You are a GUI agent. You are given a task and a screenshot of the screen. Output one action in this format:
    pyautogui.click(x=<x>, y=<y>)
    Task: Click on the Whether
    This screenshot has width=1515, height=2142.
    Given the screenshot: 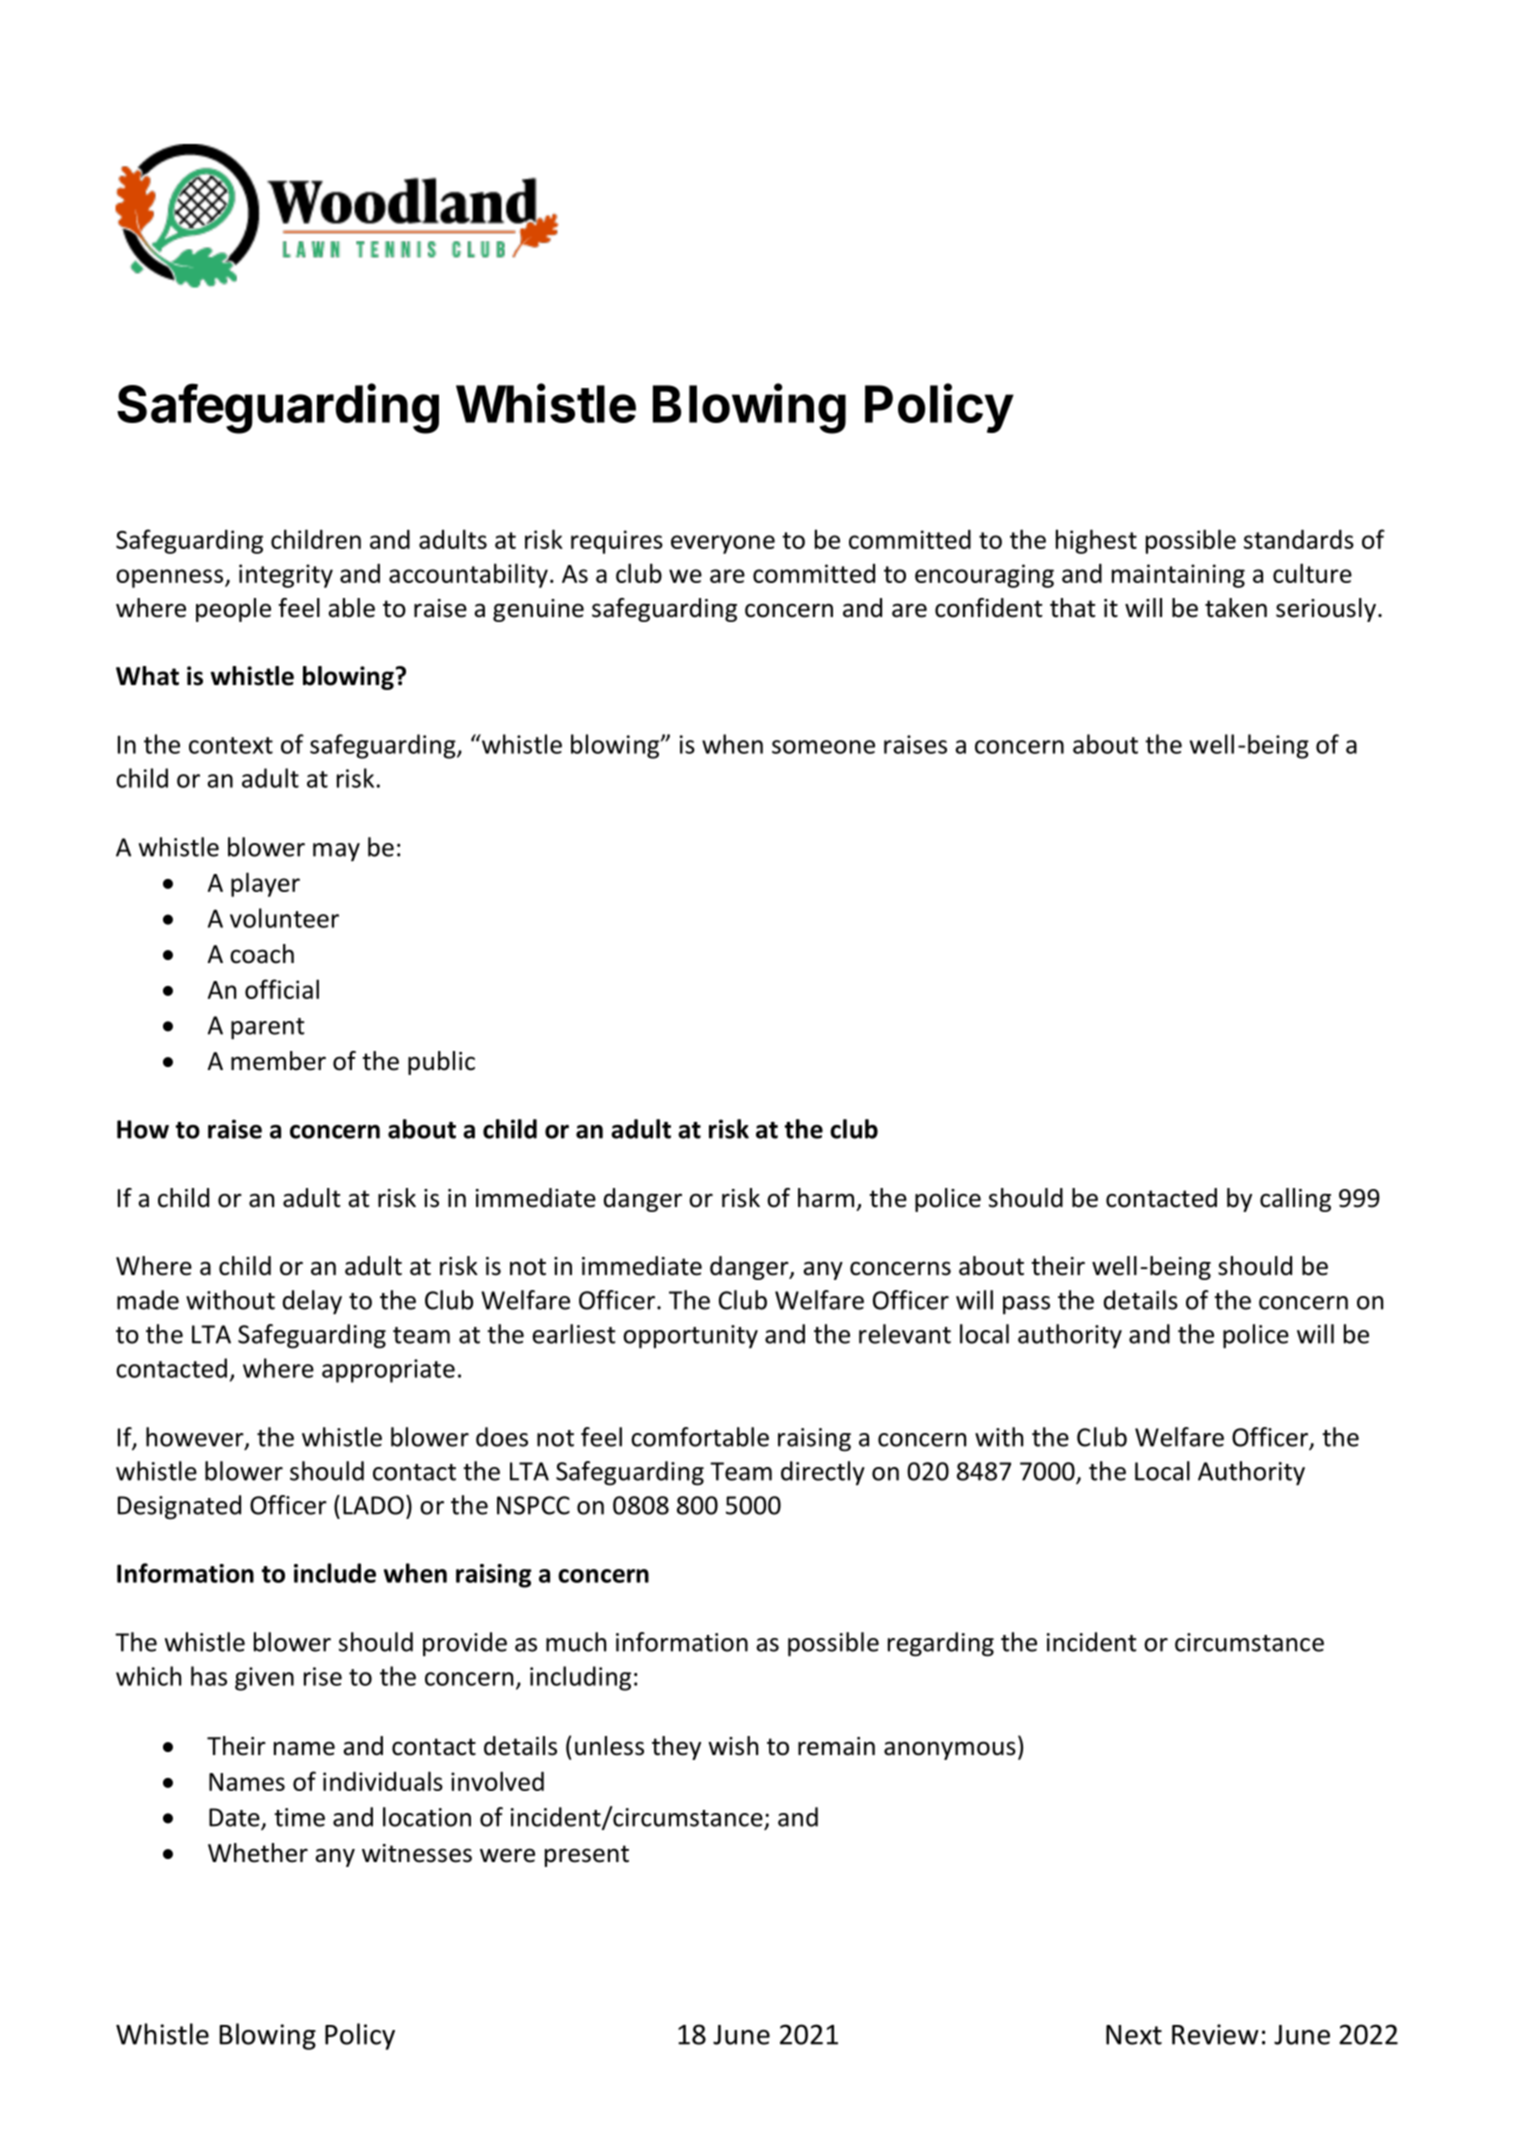 What is the action you would take?
    pyautogui.click(x=258, y=1853)
